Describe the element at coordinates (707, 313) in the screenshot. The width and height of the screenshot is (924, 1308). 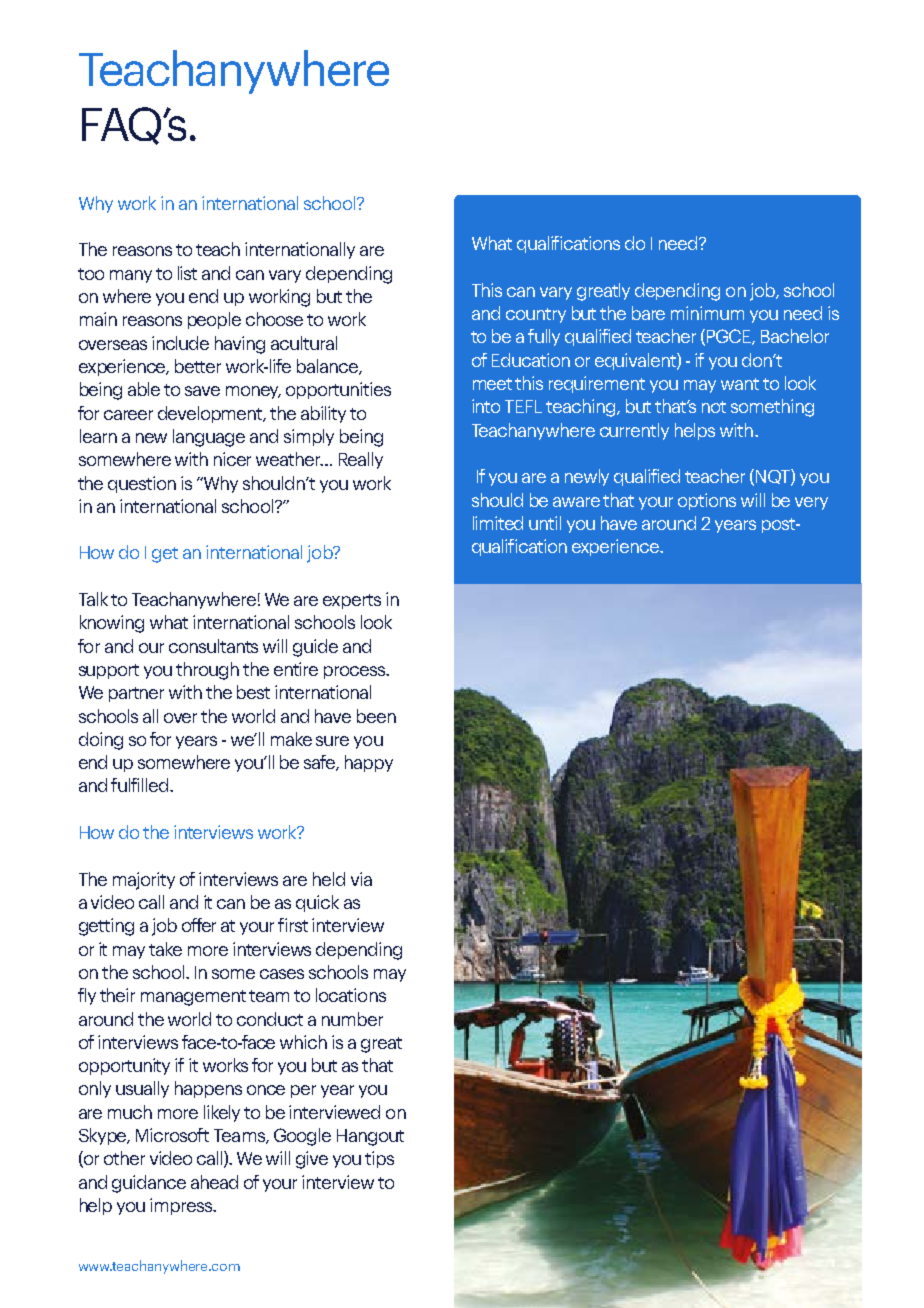
I see `minimum` at that location.
